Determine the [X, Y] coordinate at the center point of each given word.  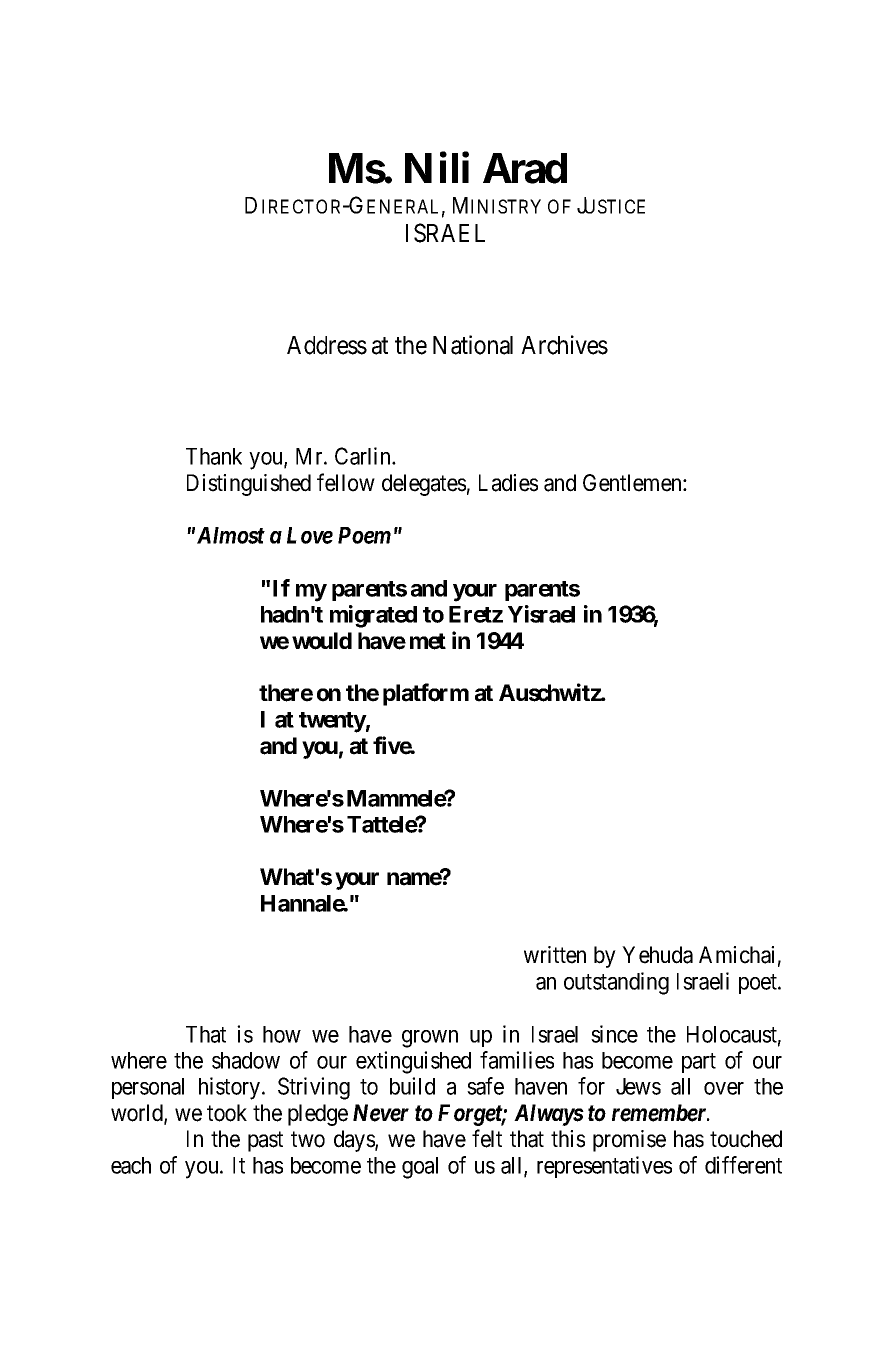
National [473, 345]
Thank [214, 456]
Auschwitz [550, 692]
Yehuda [657, 955]
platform [426, 694]
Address [327, 345]
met [428, 641]
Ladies [508, 483]
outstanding [616, 983]
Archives [564, 345]
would [322, 641]
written [555, 955]
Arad [525, 168]
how [282, 1034]
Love [310, 535]
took [227, 1113]
